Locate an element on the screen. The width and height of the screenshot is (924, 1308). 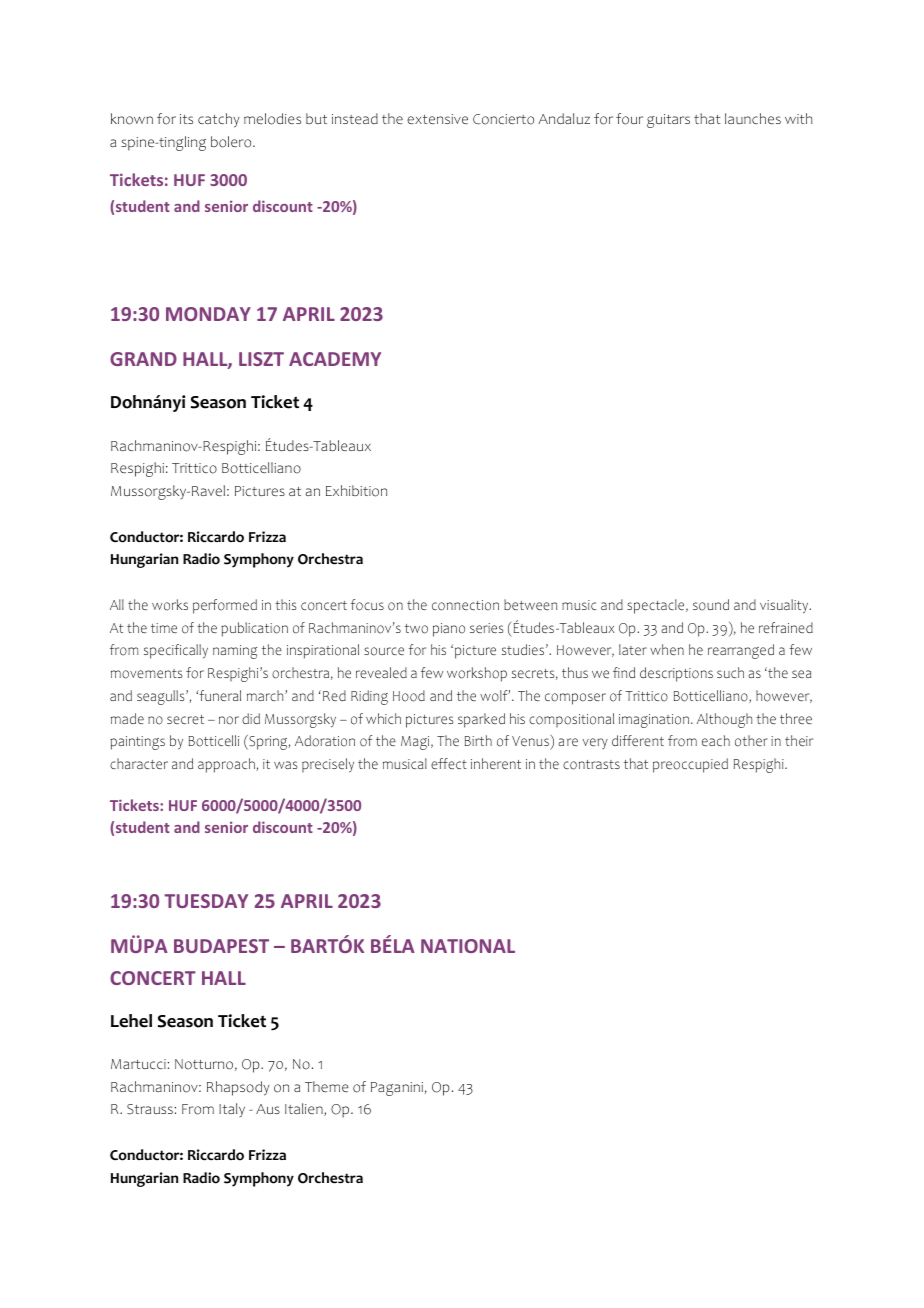
bolero is located at coordinates (232, 142).
